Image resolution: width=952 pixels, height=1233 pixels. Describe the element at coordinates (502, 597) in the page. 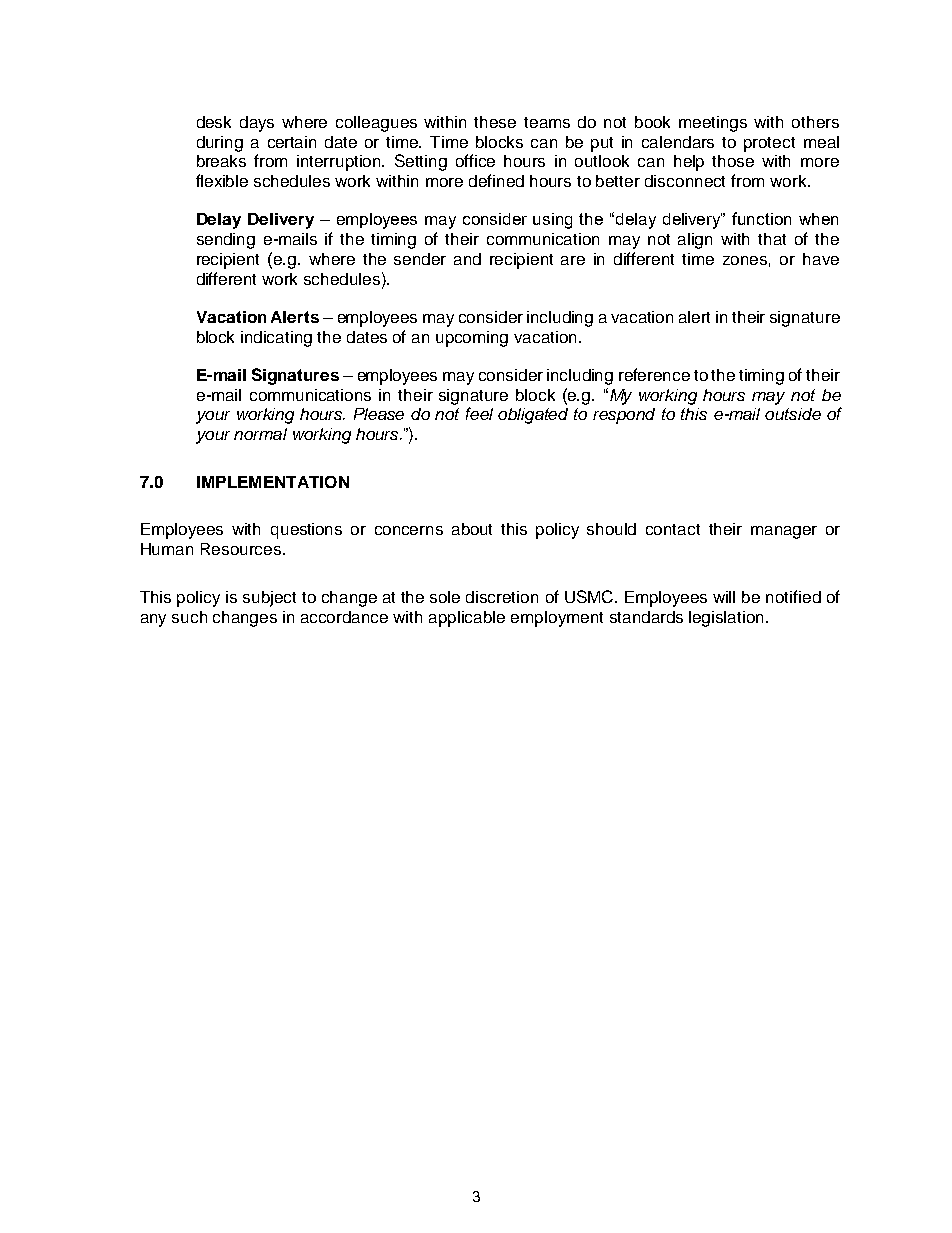

I see `discretion` at that location.
